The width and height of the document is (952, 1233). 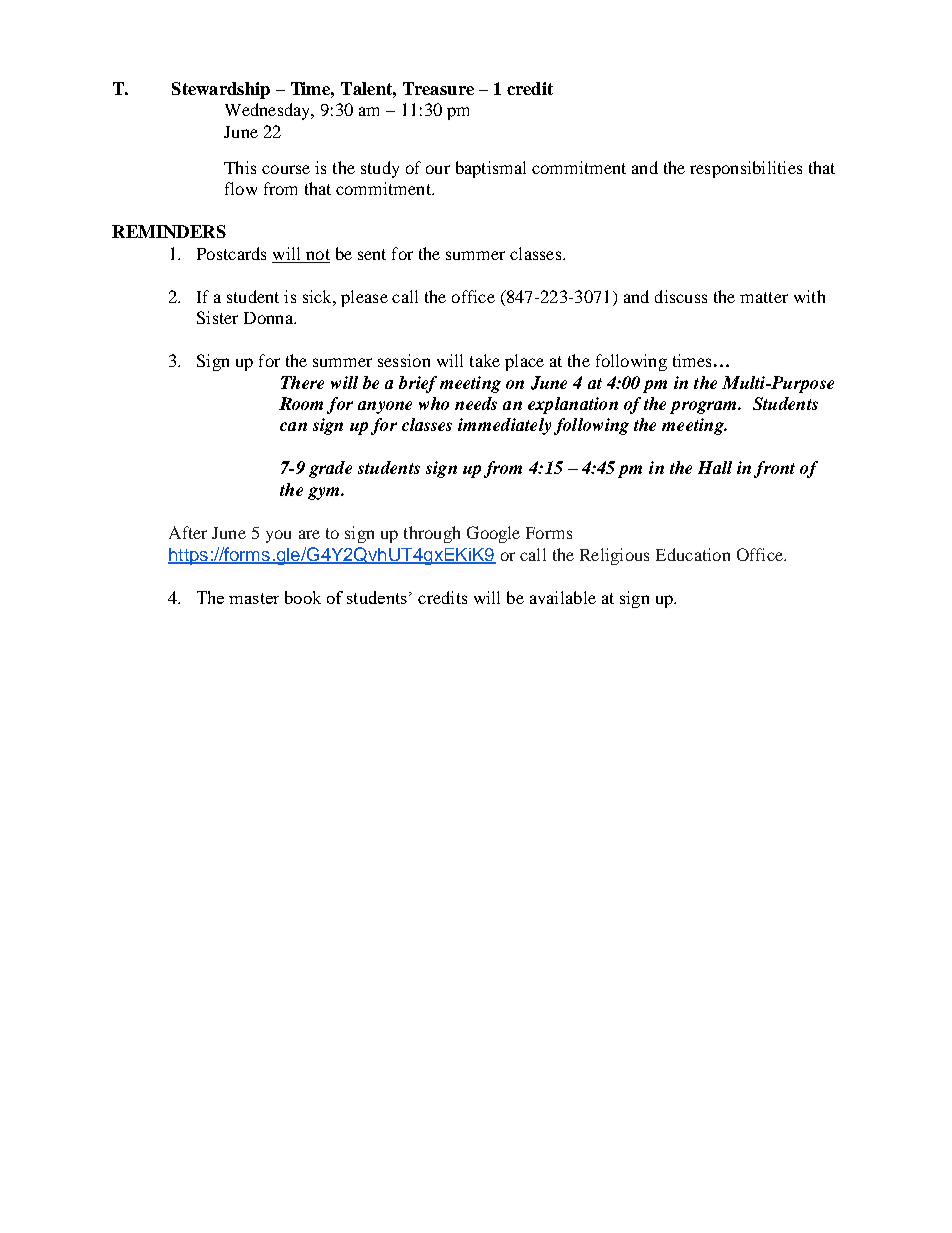 I want to click on Treasure, so click(x=438, y=88).
